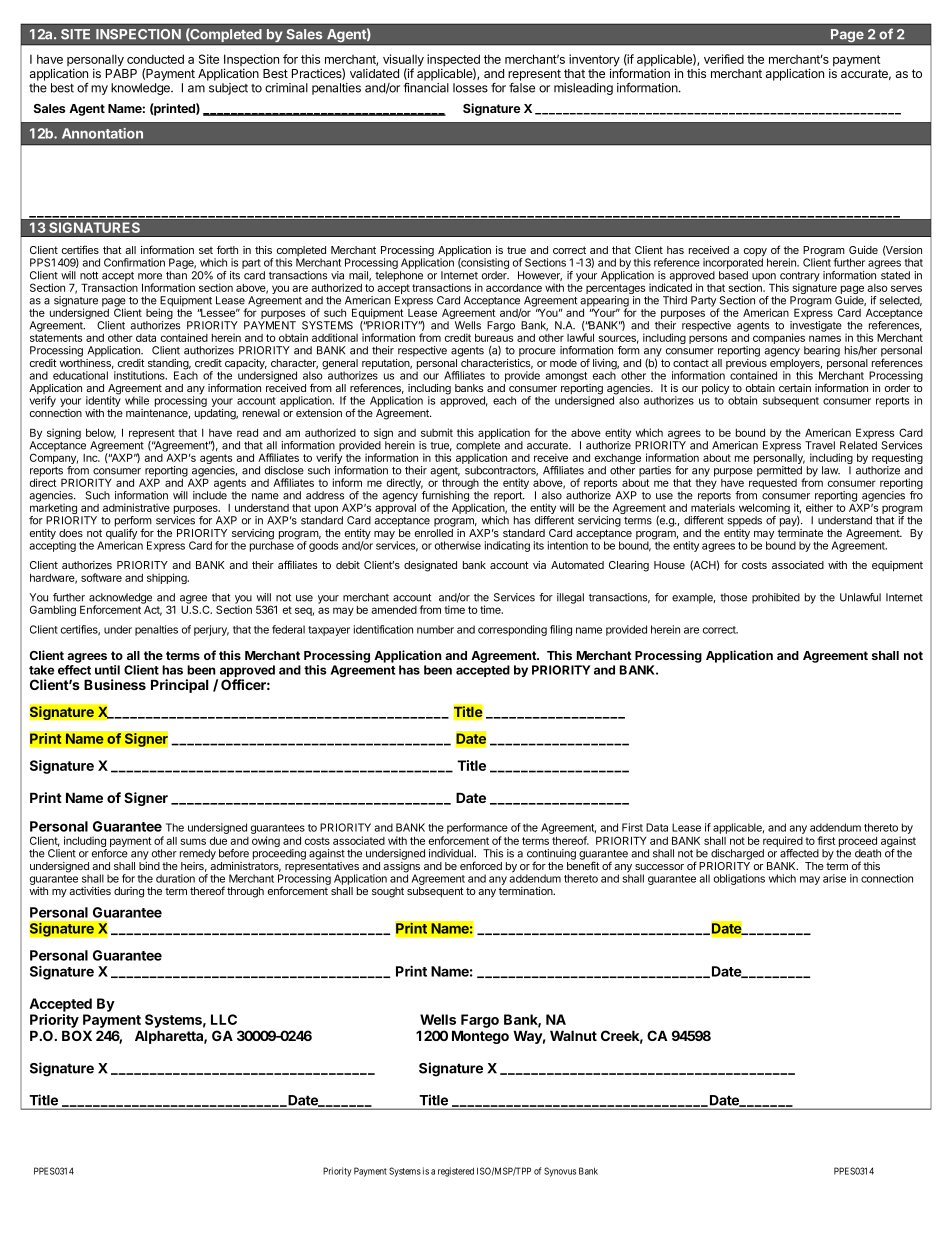 This screenshot has height=1233, width=952. What do you see at coordinates (724, 59) in the screenshot?
I see `verified` at bounding box center [724, 59].
